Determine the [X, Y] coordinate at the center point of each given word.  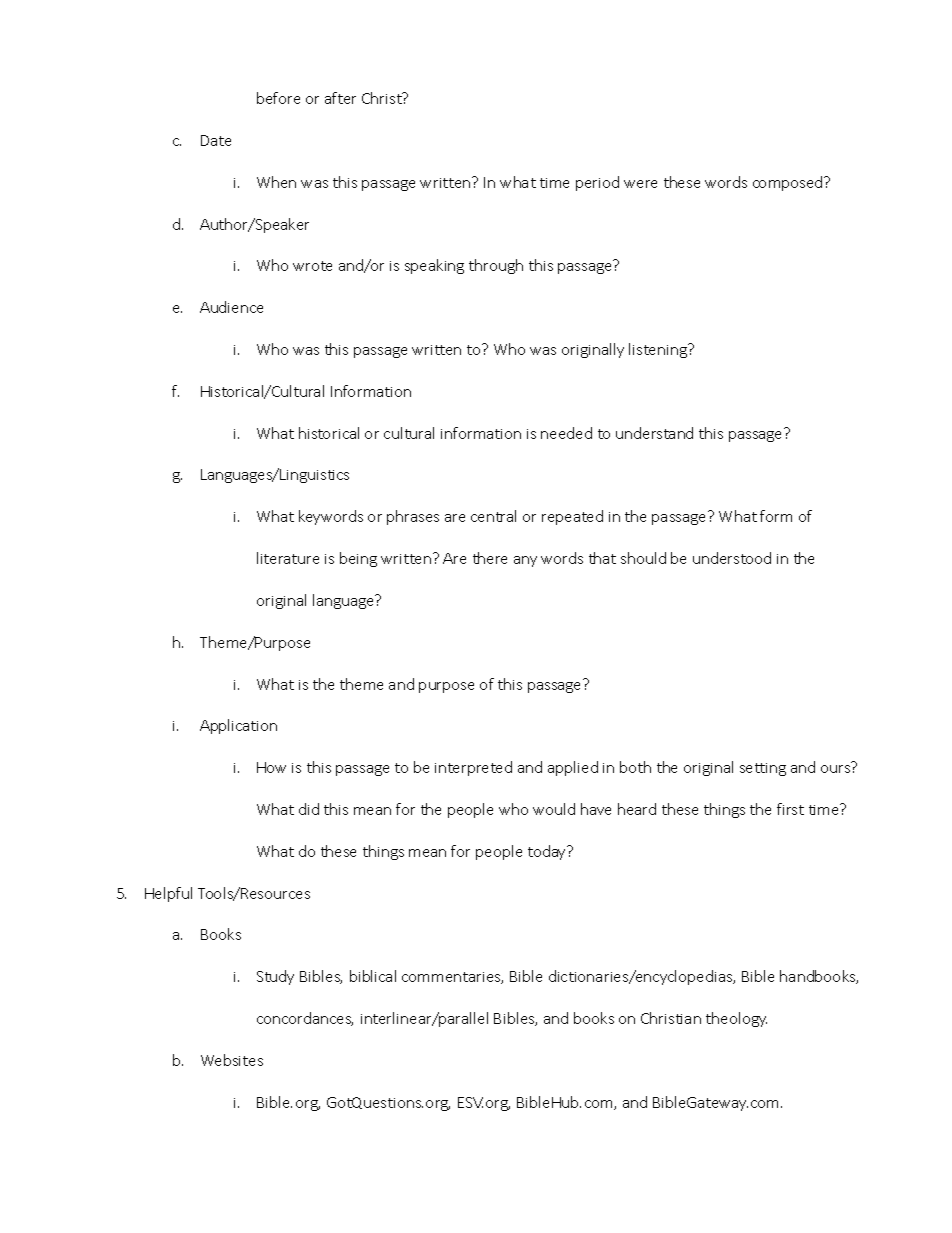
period [597, 183]
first [790, 809]
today [548, 852]
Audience [231, 307]
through [496, 266]
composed [789, 183]
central [493, 516]
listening [659, 350]
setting [763, 769]
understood [732, 558]
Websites [232, 1060]
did [309, 809]
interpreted [473, 768]
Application [238, 726]
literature [288, 558]
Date [216, 140]
